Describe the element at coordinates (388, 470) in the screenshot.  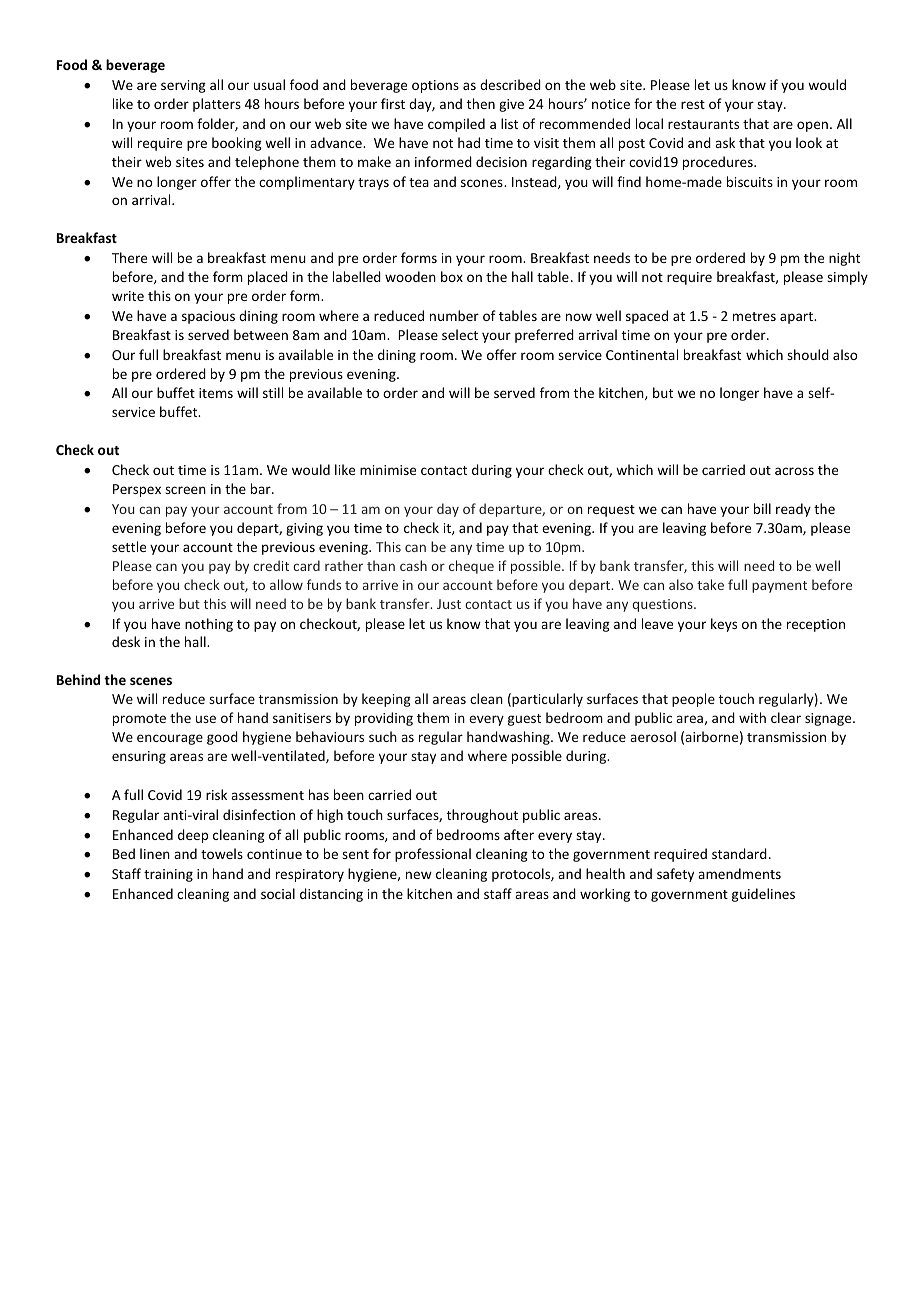
I see `minimise` at that location.
